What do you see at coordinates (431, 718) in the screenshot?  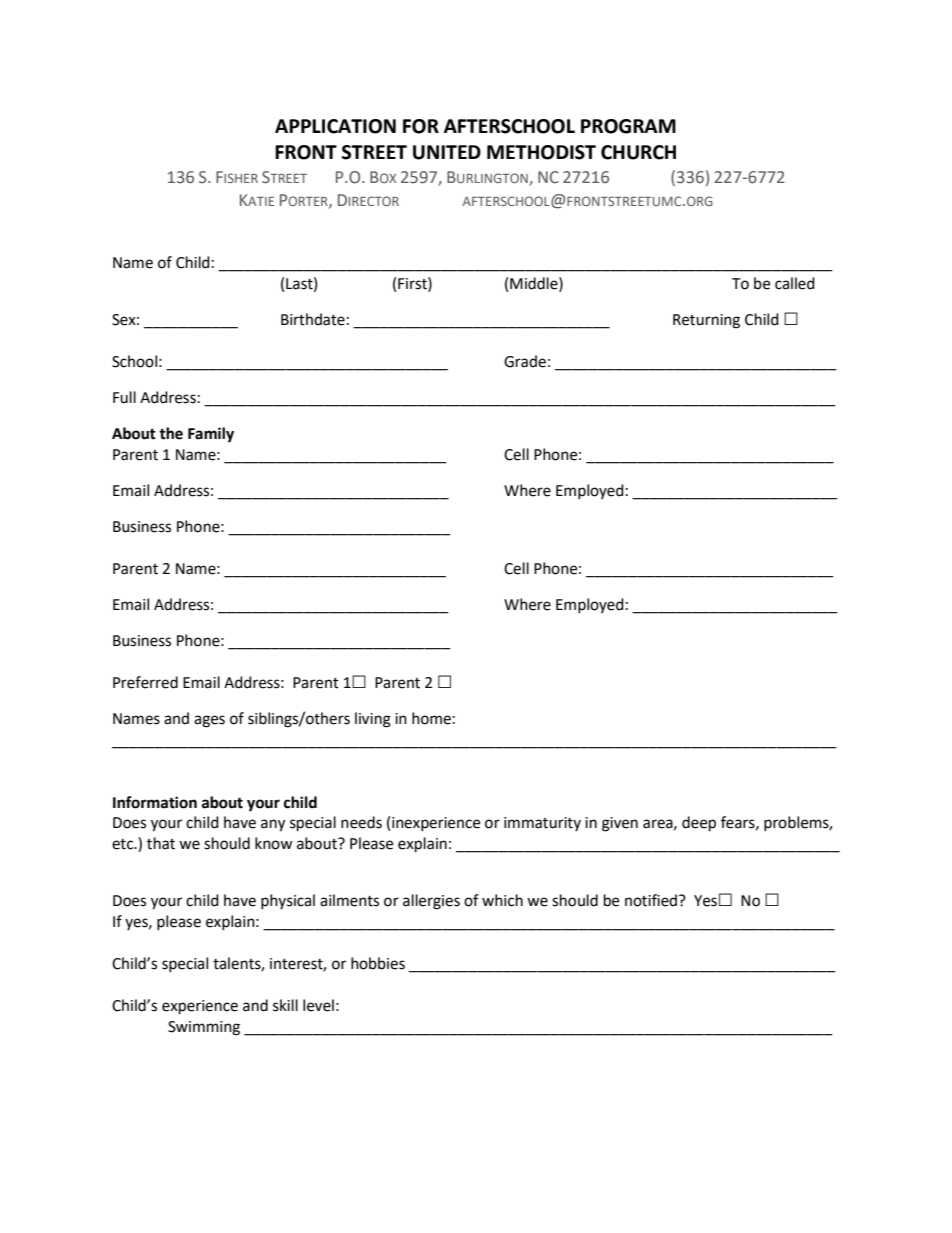 I see `home` at bounding box center [431, 718].
